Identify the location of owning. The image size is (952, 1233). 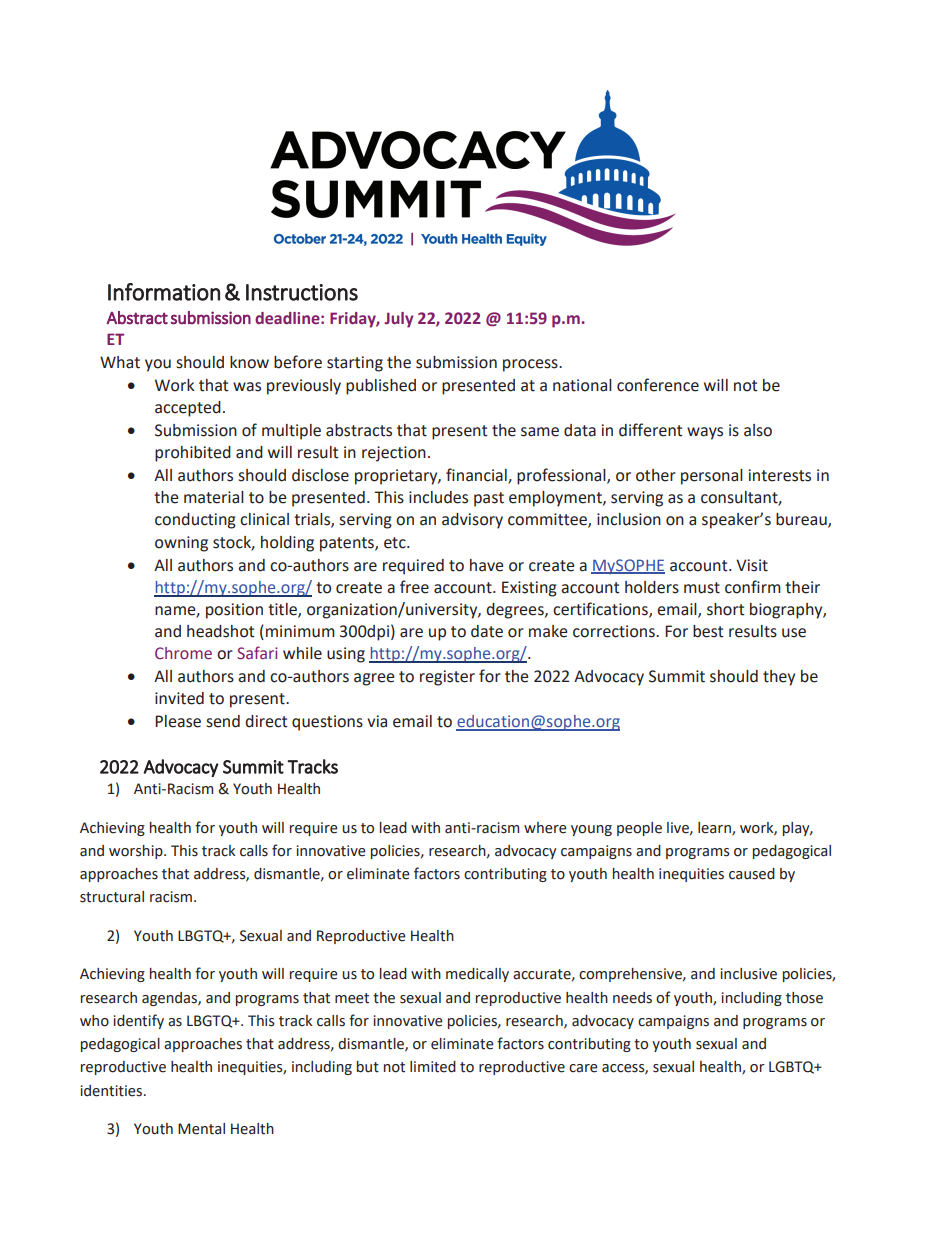
(181, 544).
